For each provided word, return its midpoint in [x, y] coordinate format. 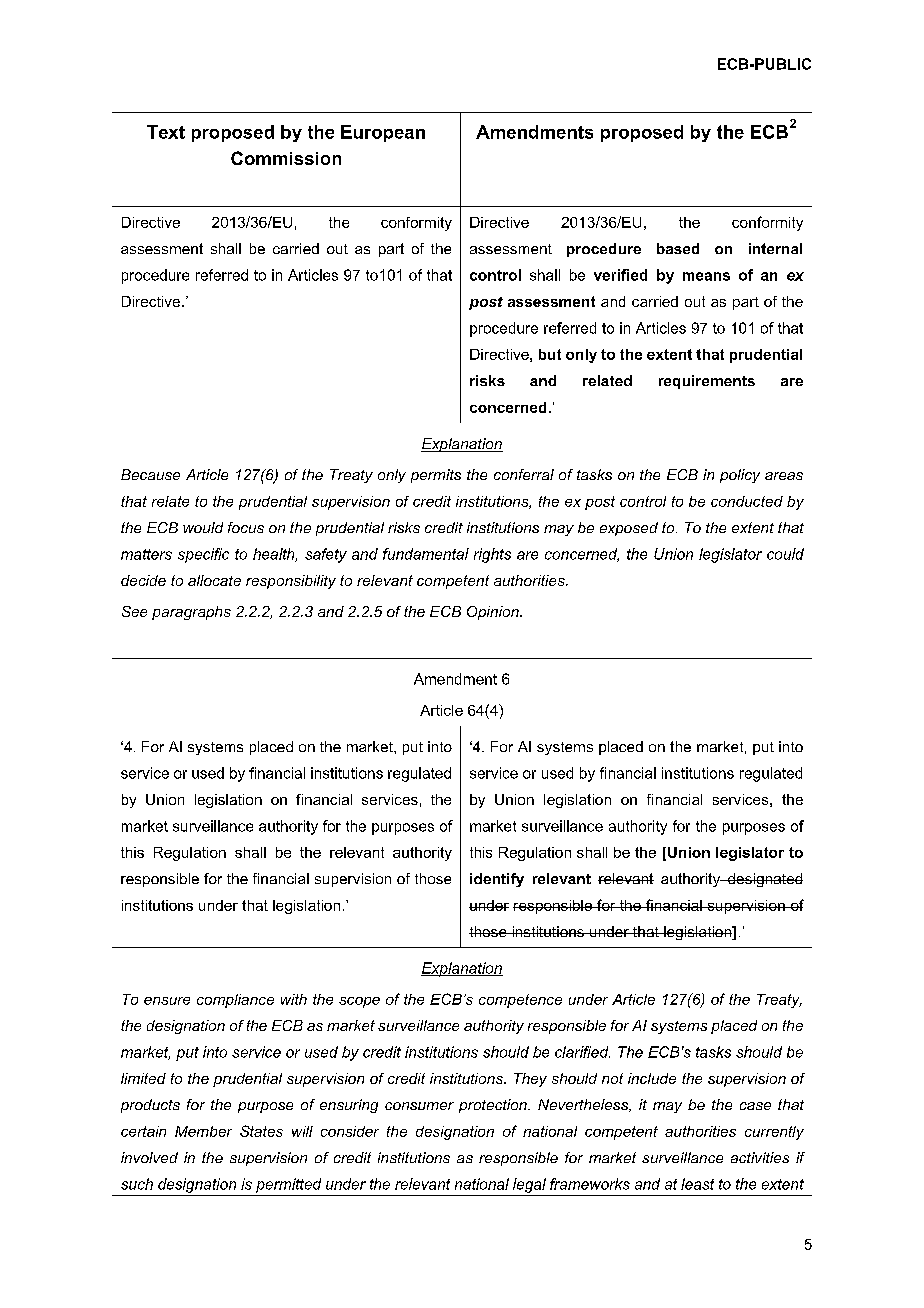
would [203, 527]
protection [494, 1106]
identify [497, 880]
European [383, 133]
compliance [235, 1001]
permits [436, 476]
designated [764, 880]
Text [166, 132]
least [697, 1184]
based [678, 248]
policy [740, 476]
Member [203, 1131]
